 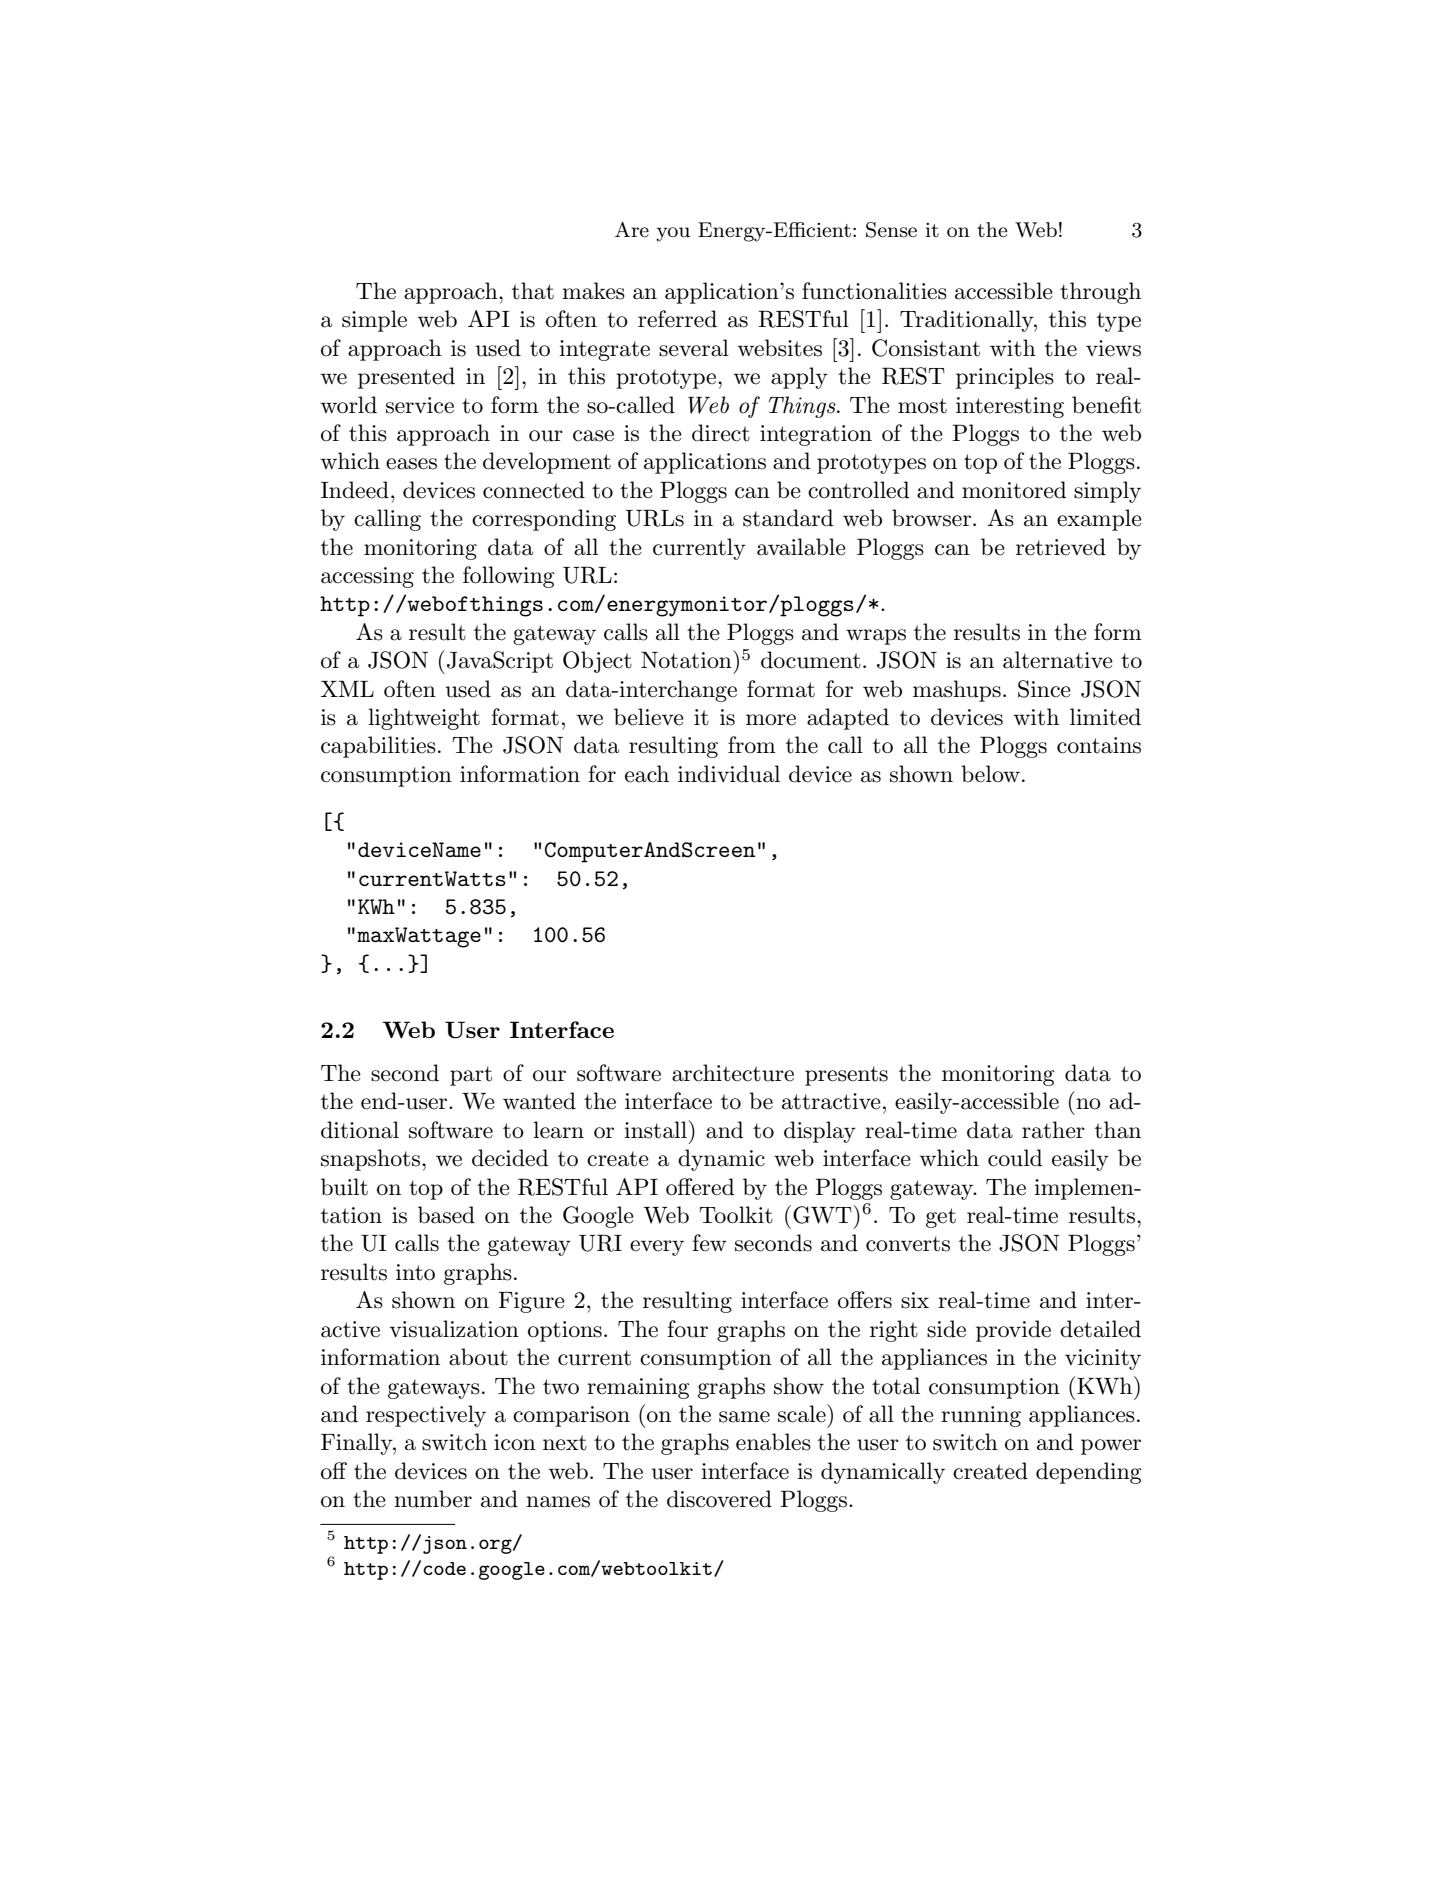 What do you see at coordinates (990, 774) in the document?
I see `below` at bounding box center [990, 774].
